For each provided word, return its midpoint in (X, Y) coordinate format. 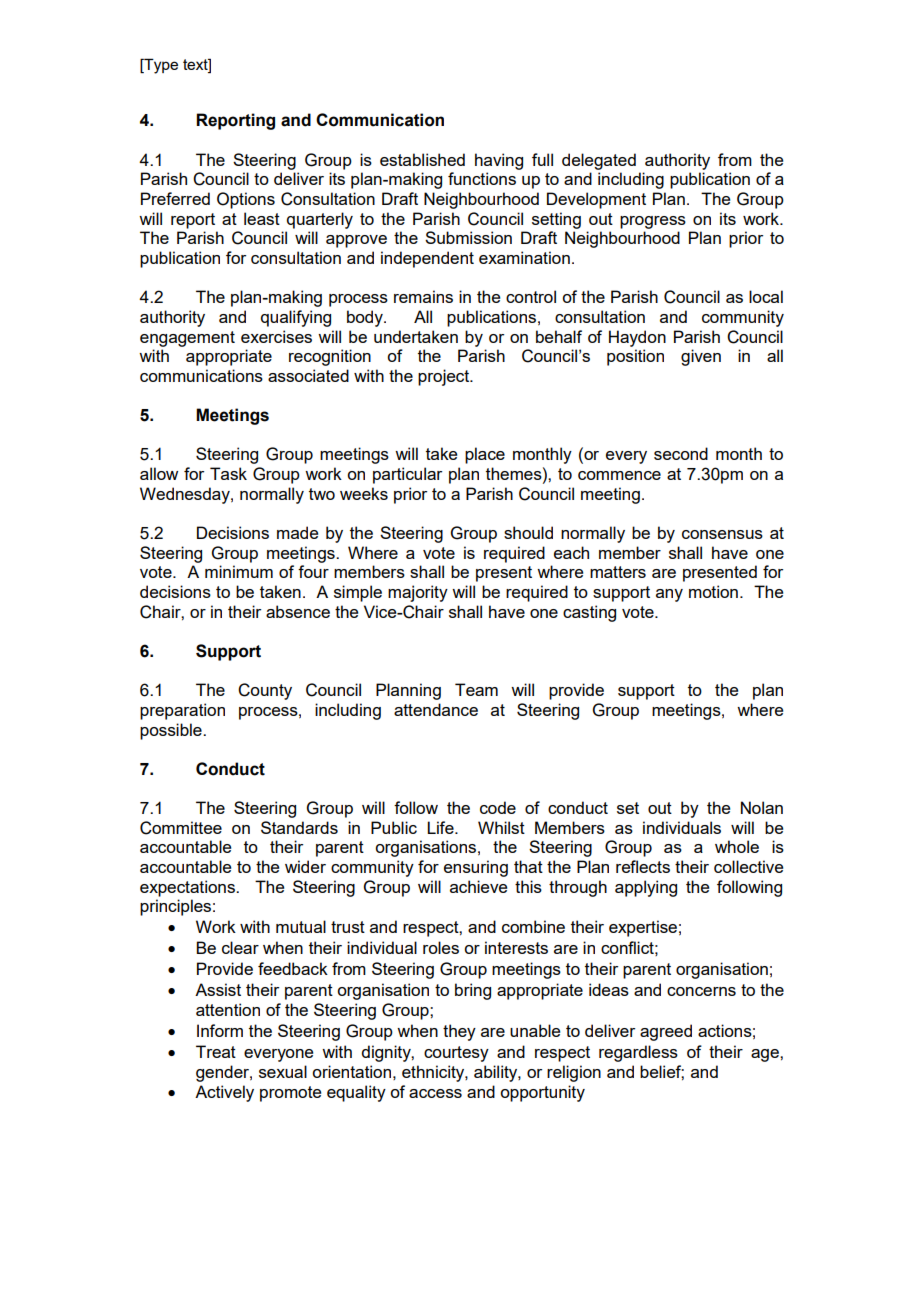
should (528, 532)
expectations (188, 888)
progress (653, 222)
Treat (216, 1051)
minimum (239, 571)
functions (482, 178)
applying (646, 888)
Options (246, 200)
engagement (187, 339)
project (445, 377)
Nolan (762, 807)
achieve (478, 886)
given (701, 357)
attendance (436, 709)
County (265, 691)
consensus (722, 534)
